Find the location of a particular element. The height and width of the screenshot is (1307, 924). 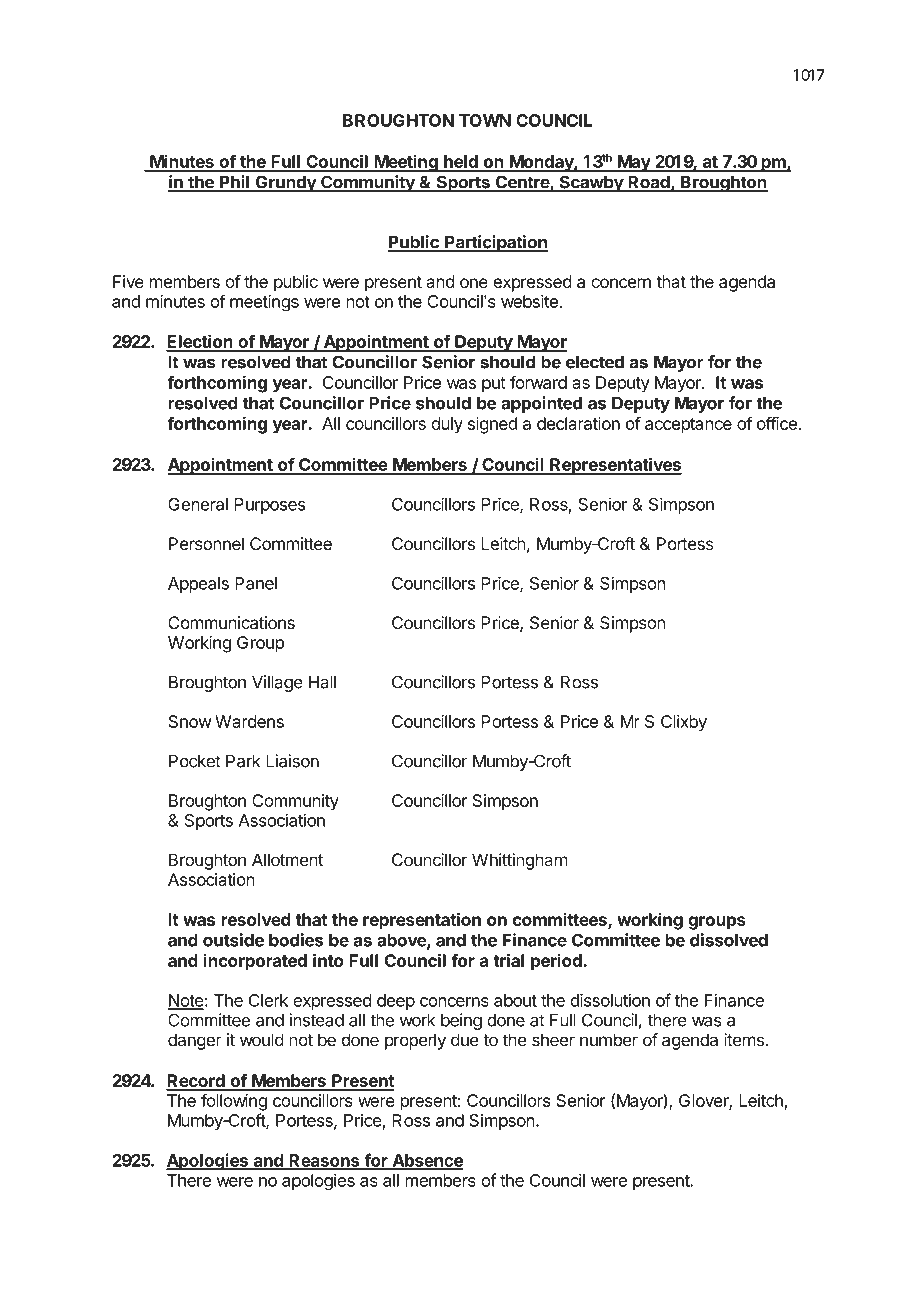

Participation is located at coordinates (495, 243).
